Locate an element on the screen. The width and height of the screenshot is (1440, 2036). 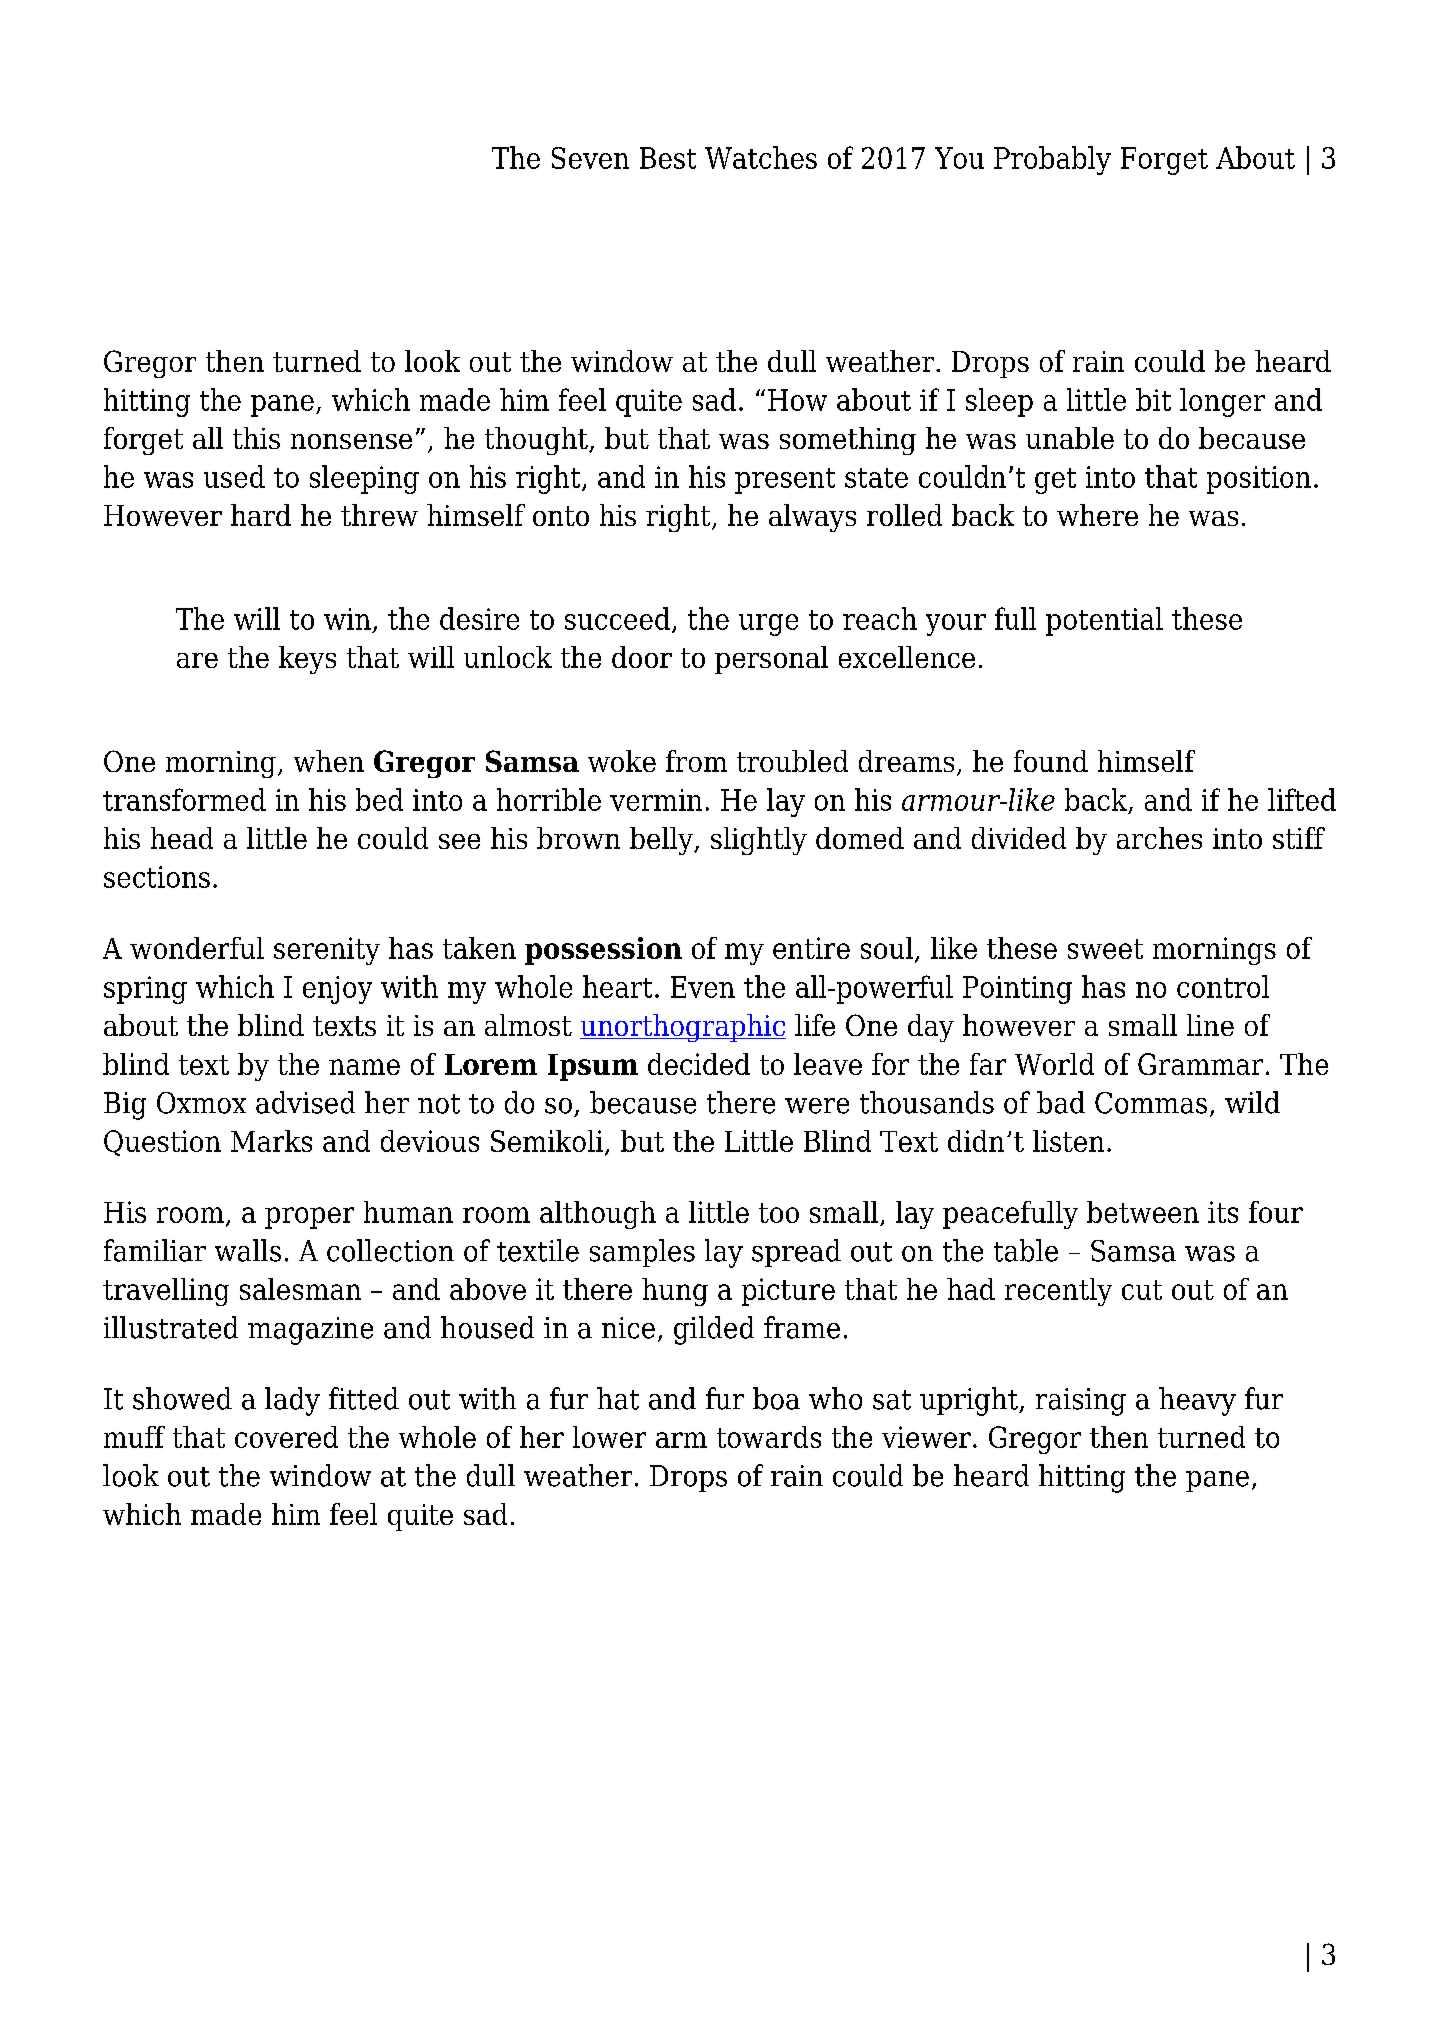
enjoy is located at coordinates (337, 990).
